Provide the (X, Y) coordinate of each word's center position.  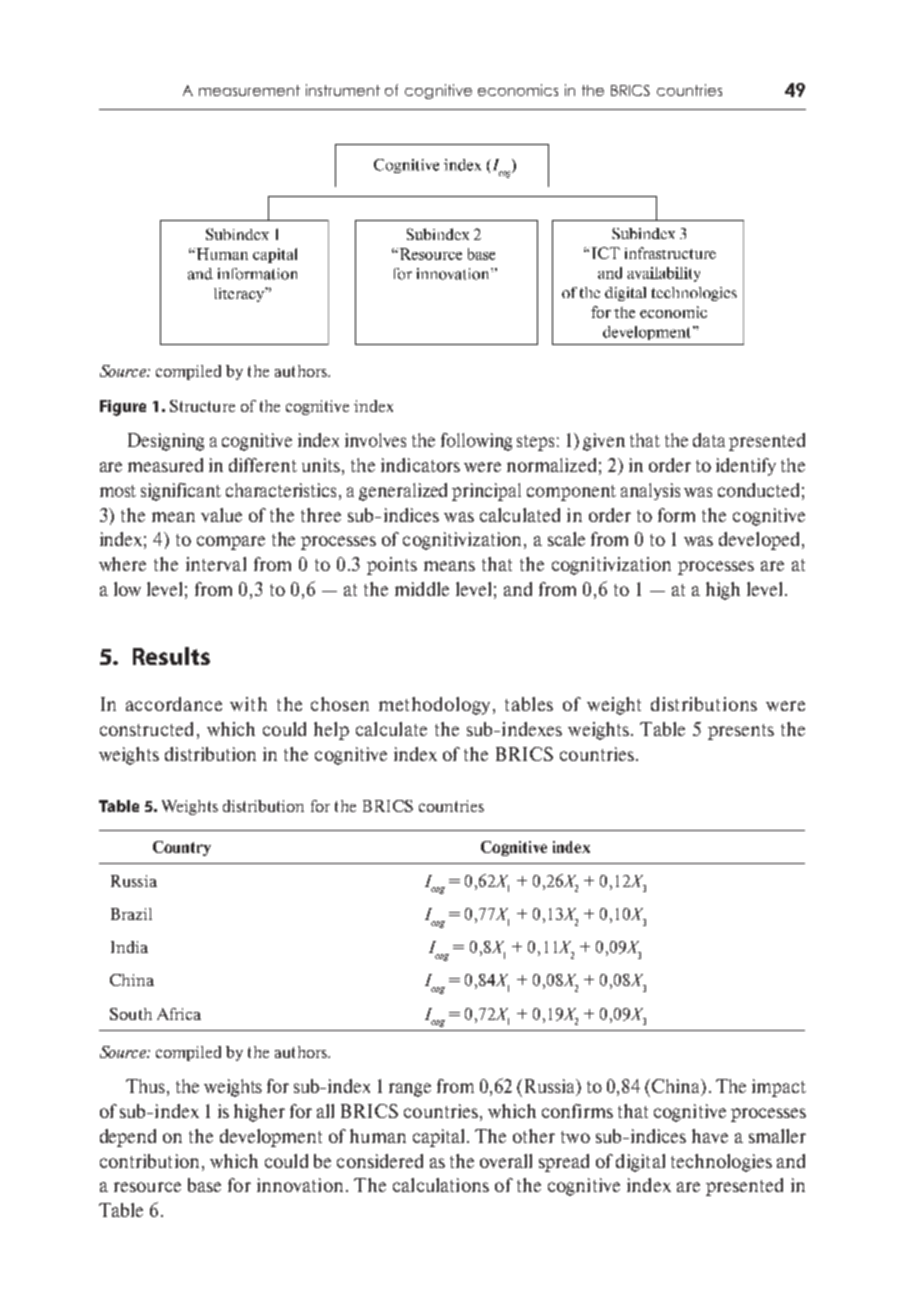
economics (518, 90)
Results (171, 656)
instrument (343, 90)
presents (741, 732)
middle (422, 589)
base (204, 1185)
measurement (249, 90)
